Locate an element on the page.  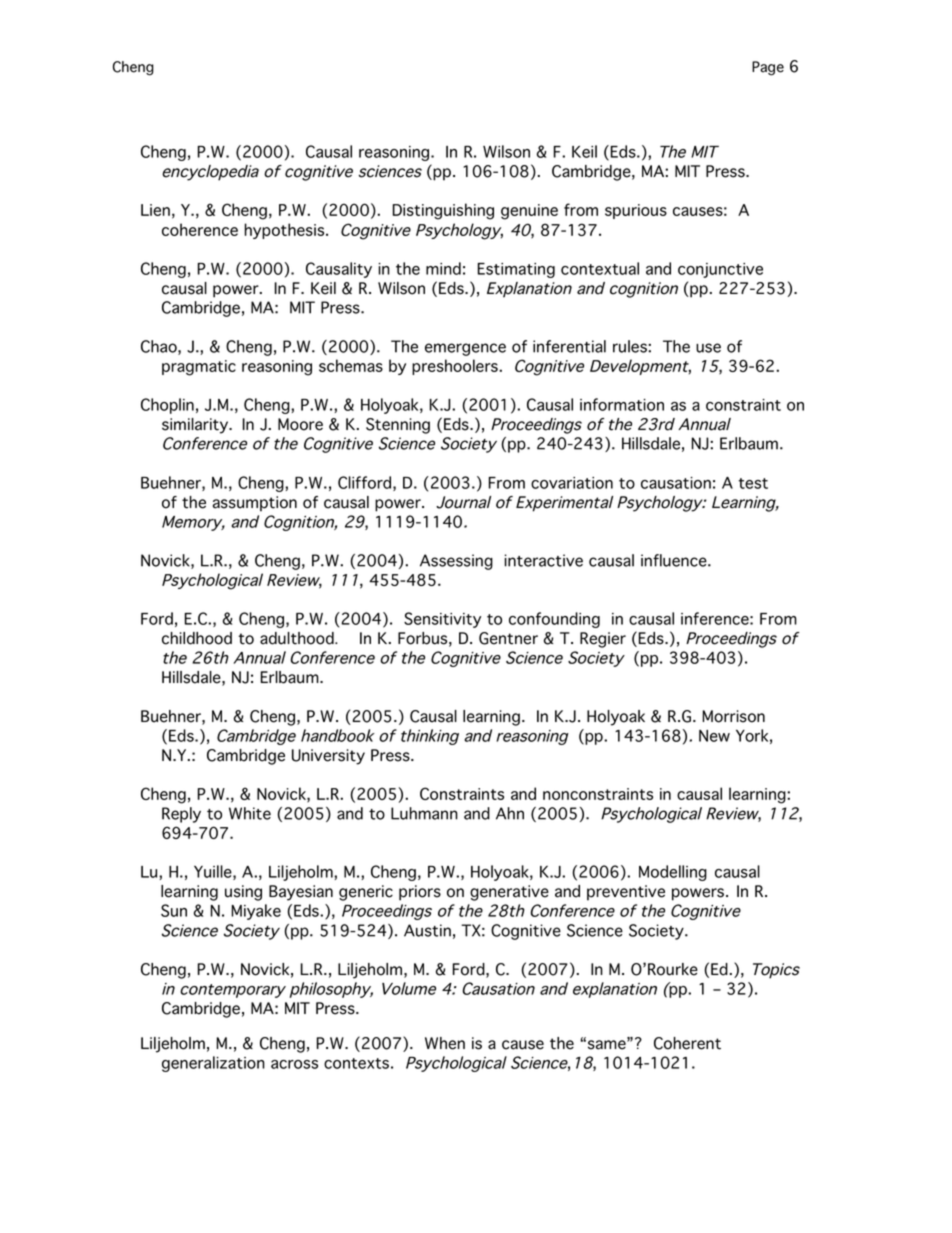
New is located at coordinates (714, 736).
